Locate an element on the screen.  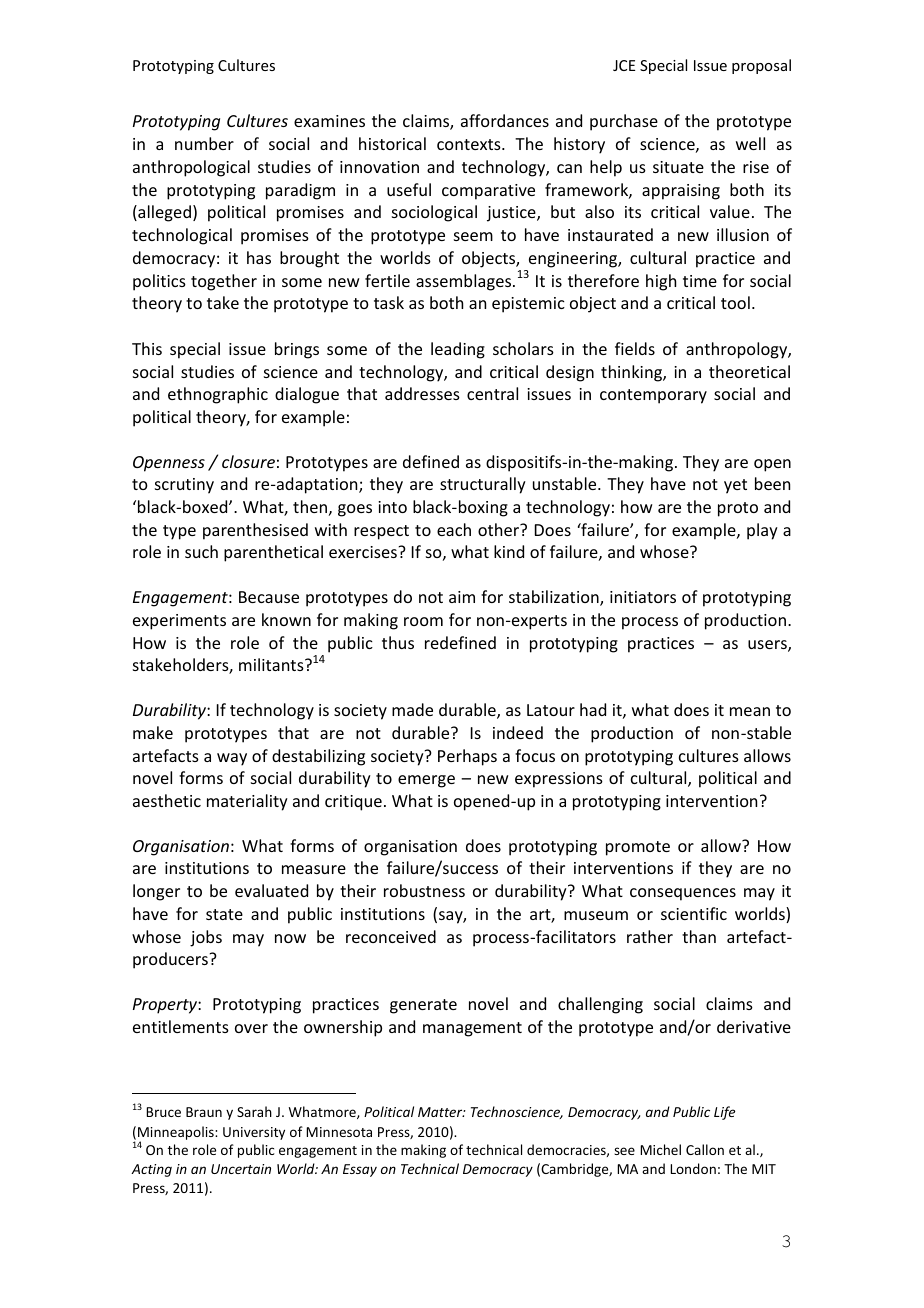
room is located at coordinates (423, 621).
